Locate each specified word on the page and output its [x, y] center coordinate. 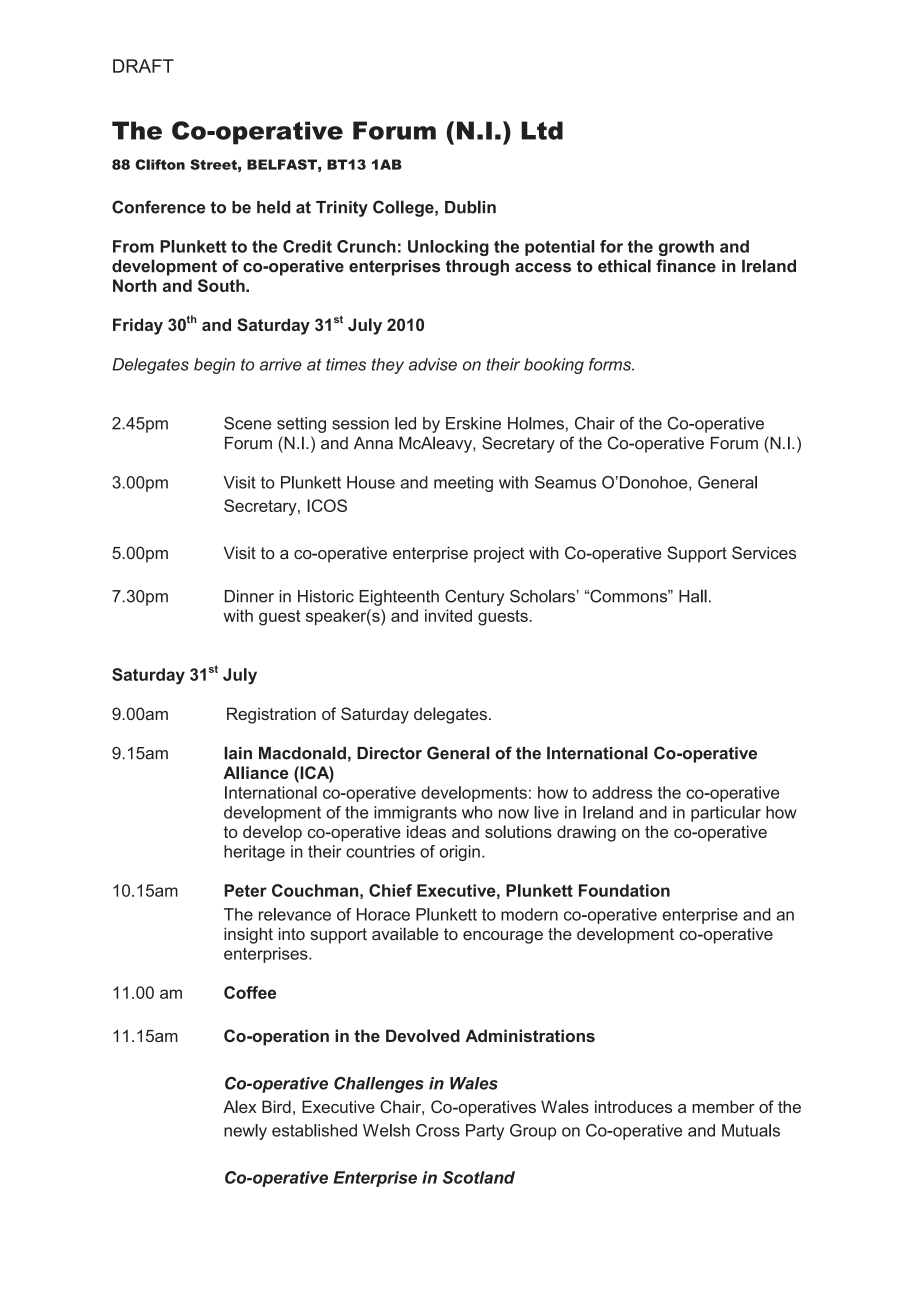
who [477, 812]
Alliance [256, 772]
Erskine [473, 423]
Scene [248, 423]
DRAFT [143, 66]
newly [245, 1132]
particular [726, 814]
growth [686, 248]
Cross [438, 1130]
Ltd [542, 130]
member [723, 1106]
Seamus [565, 482]
